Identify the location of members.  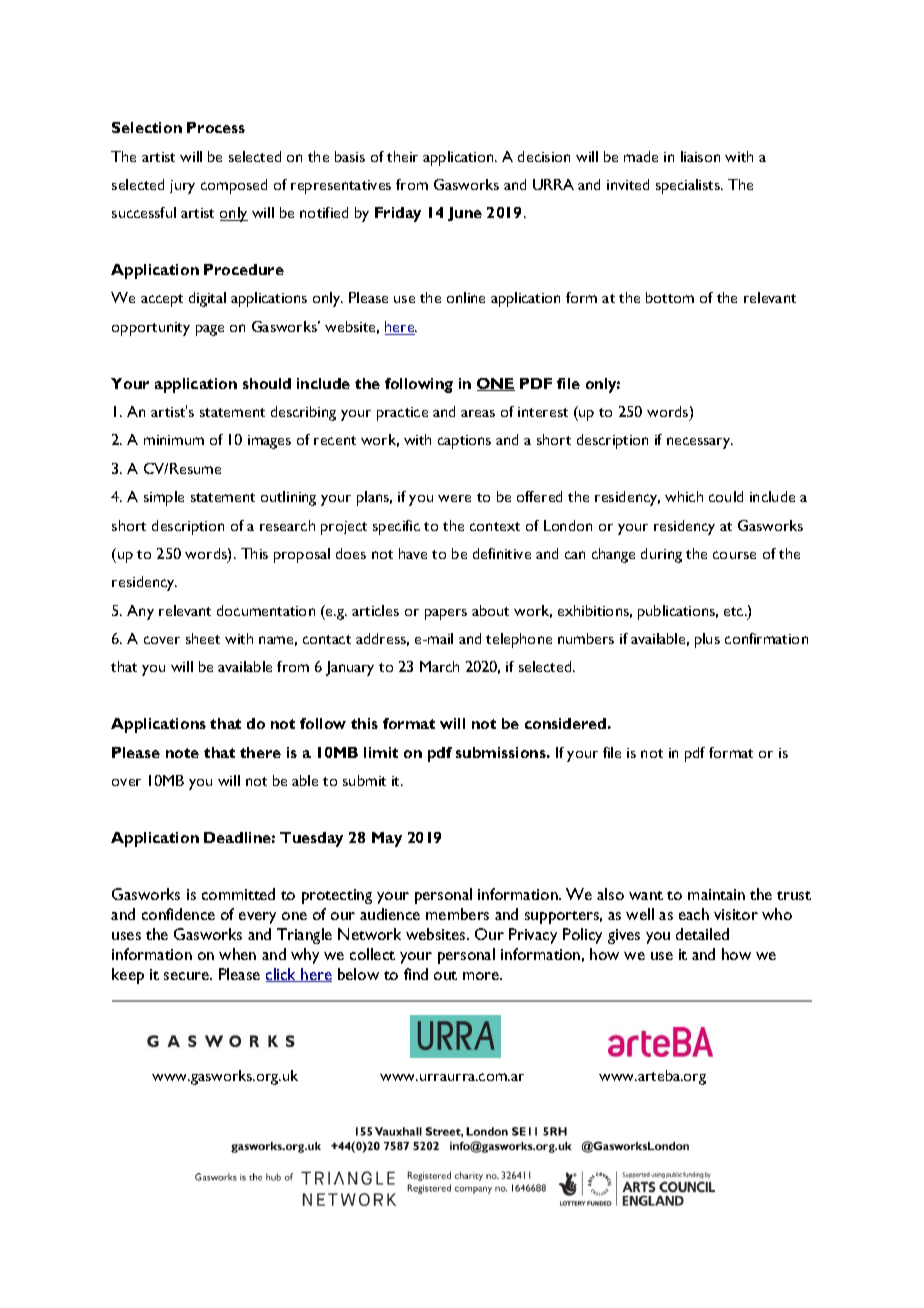
(457, 914).
